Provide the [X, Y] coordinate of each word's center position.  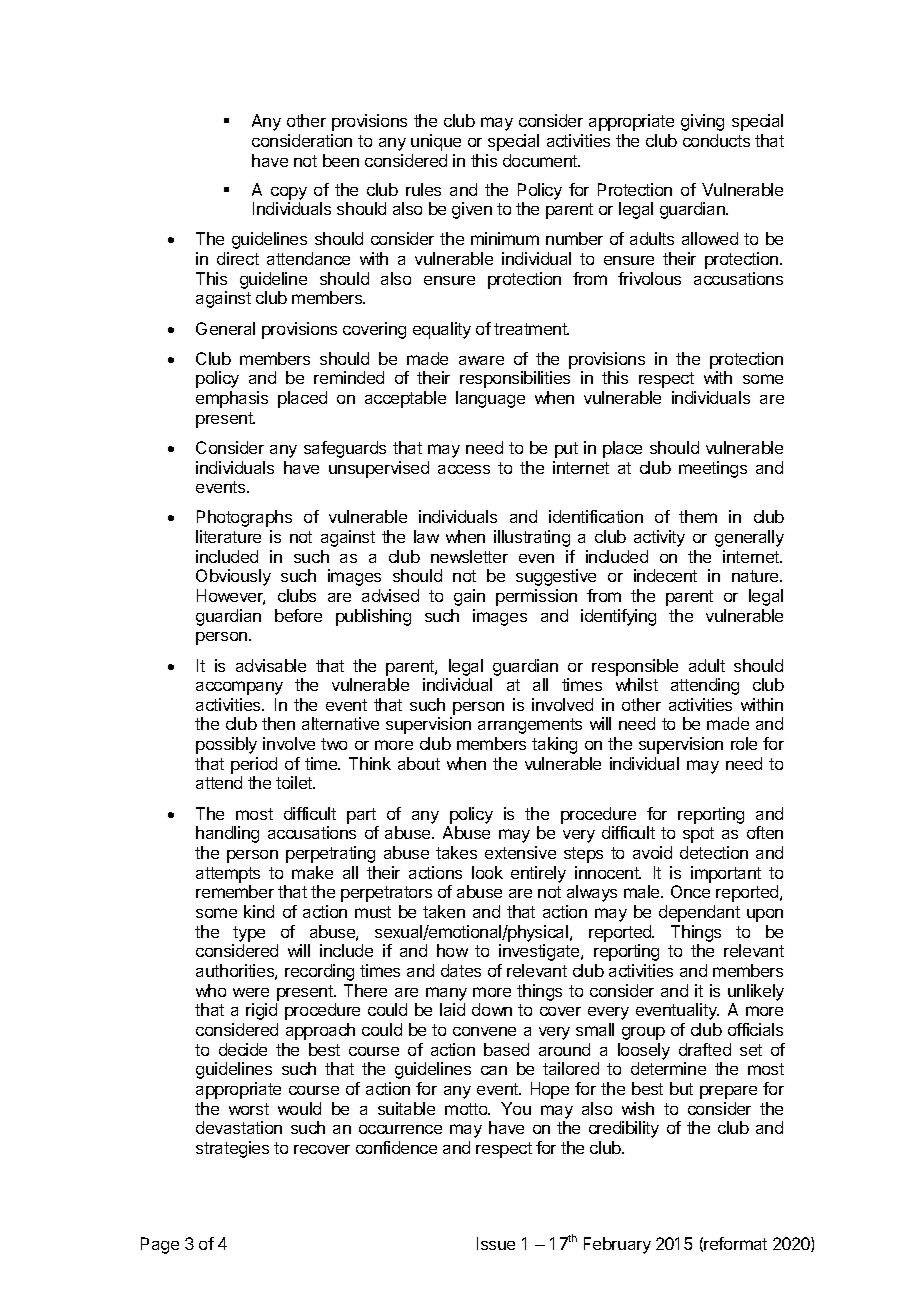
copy [289, 193]
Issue [496, 1243]
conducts [716, 140]
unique [436, 142]
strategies [232, 1149]
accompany [239, 688]
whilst [637, 684]
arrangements [530, 726]
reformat [735, 1243]
